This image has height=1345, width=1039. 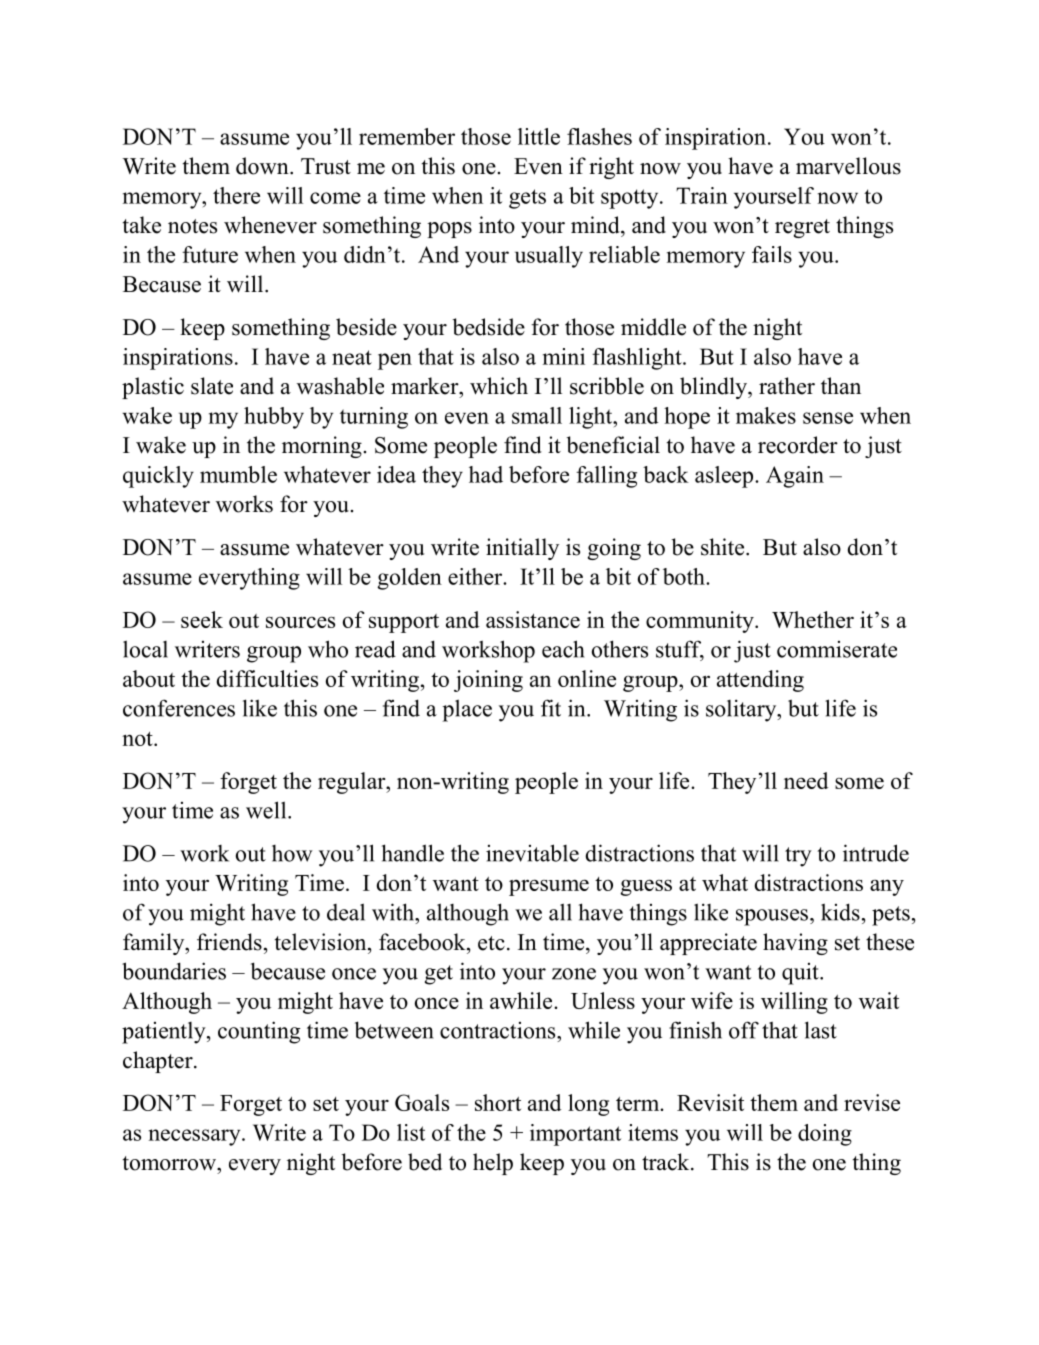 I want to click on small, so click(x=537, y=415).
